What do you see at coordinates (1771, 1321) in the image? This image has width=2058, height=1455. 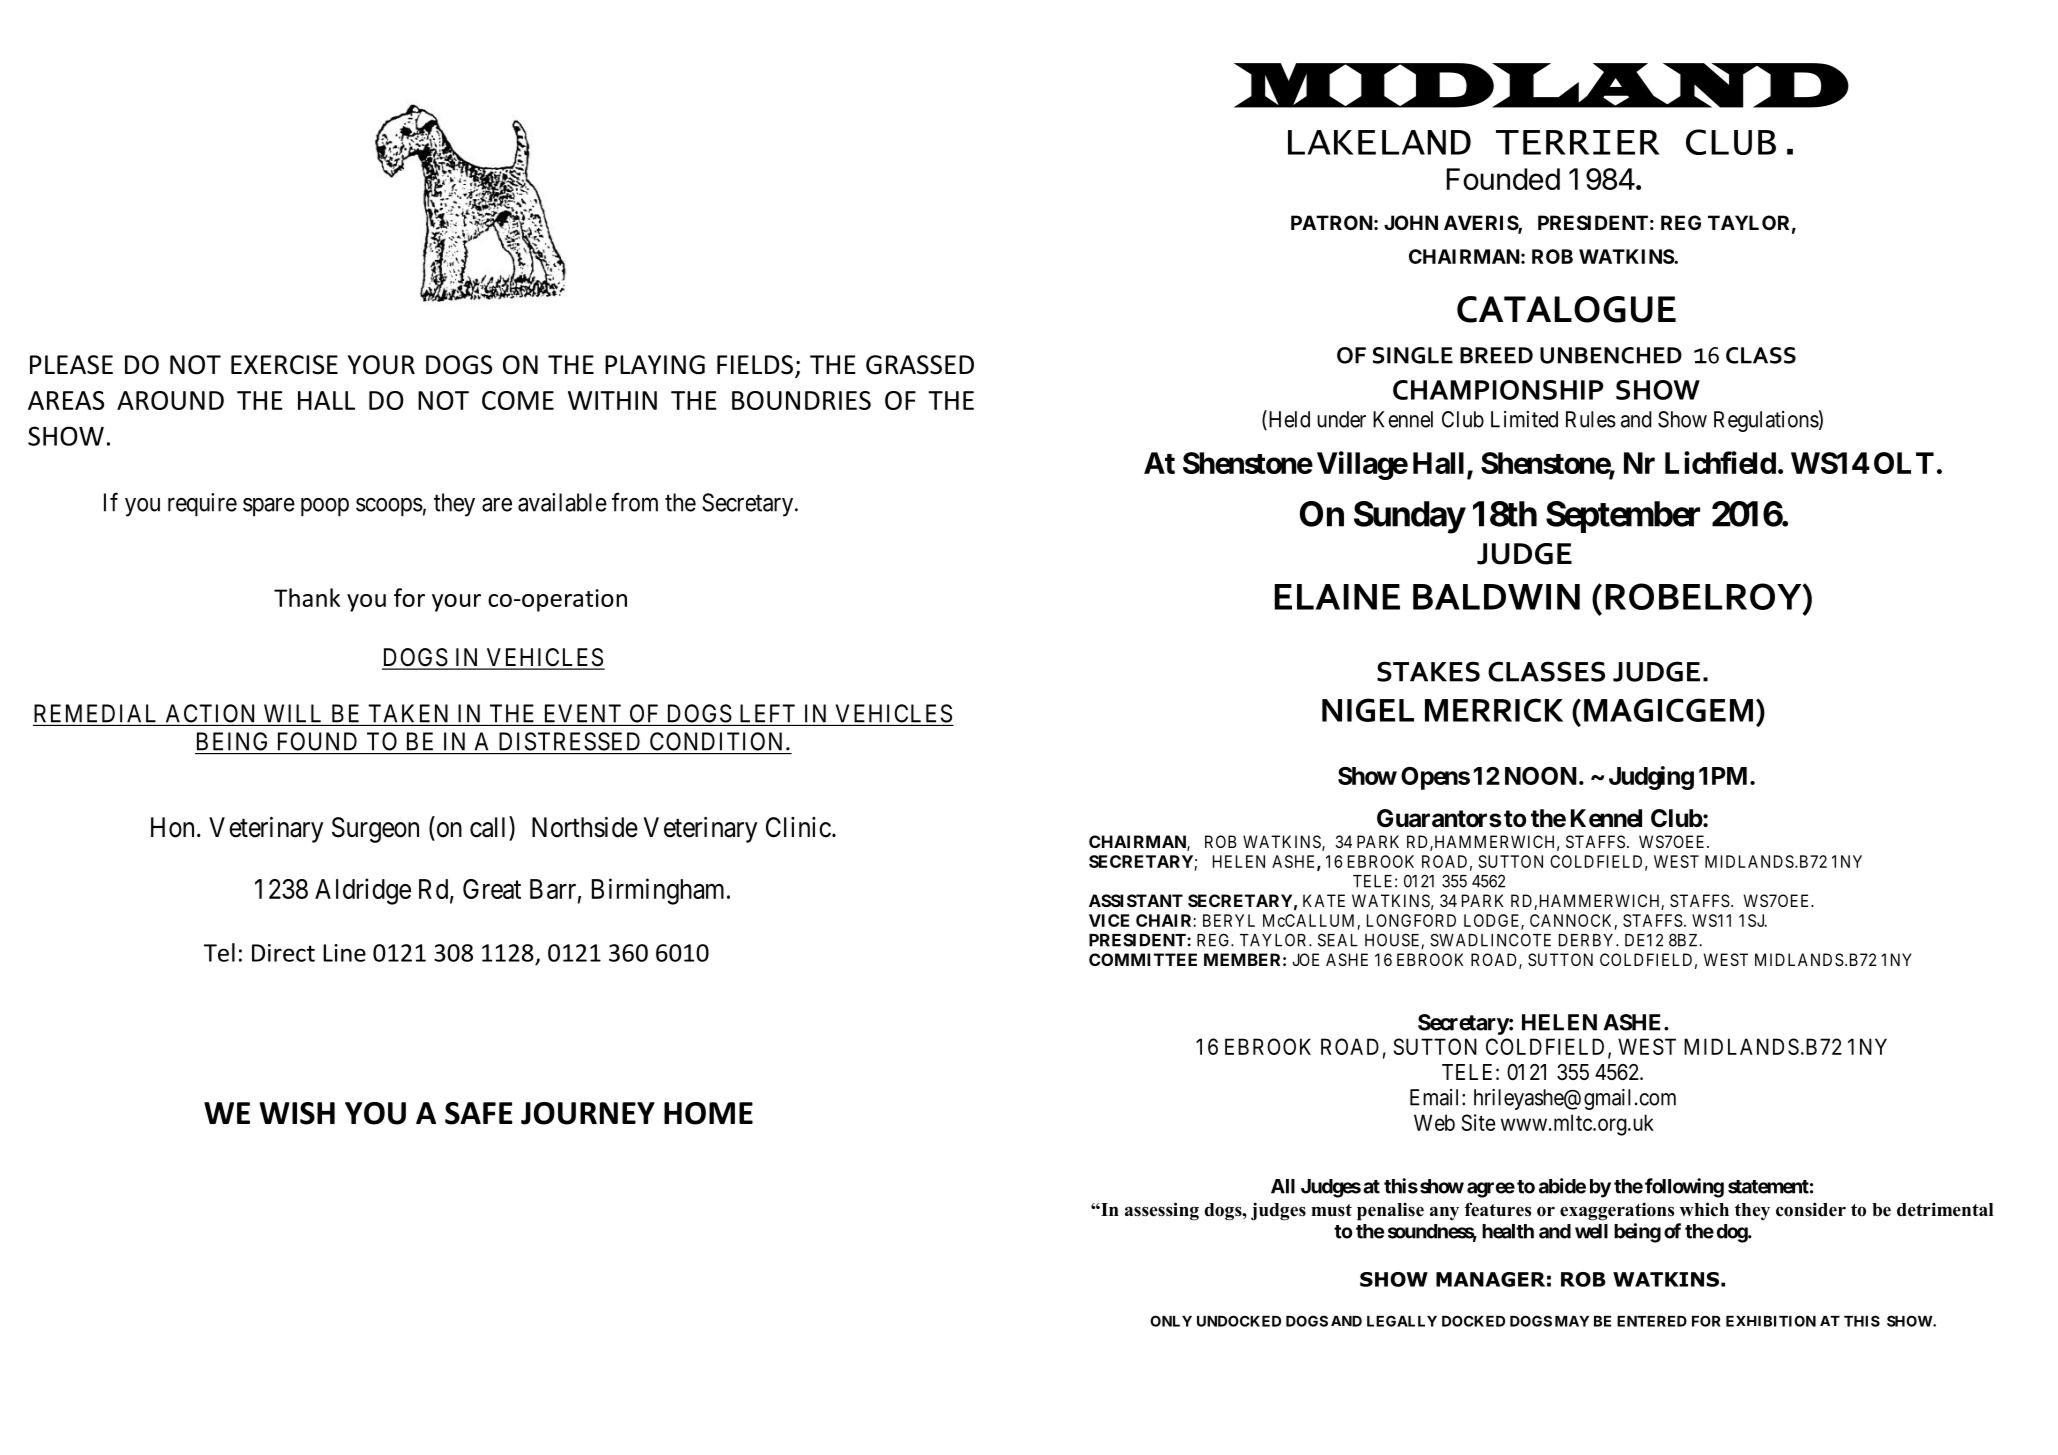 I see `EXHIBITION` at bounding box center [1771, 1321].
